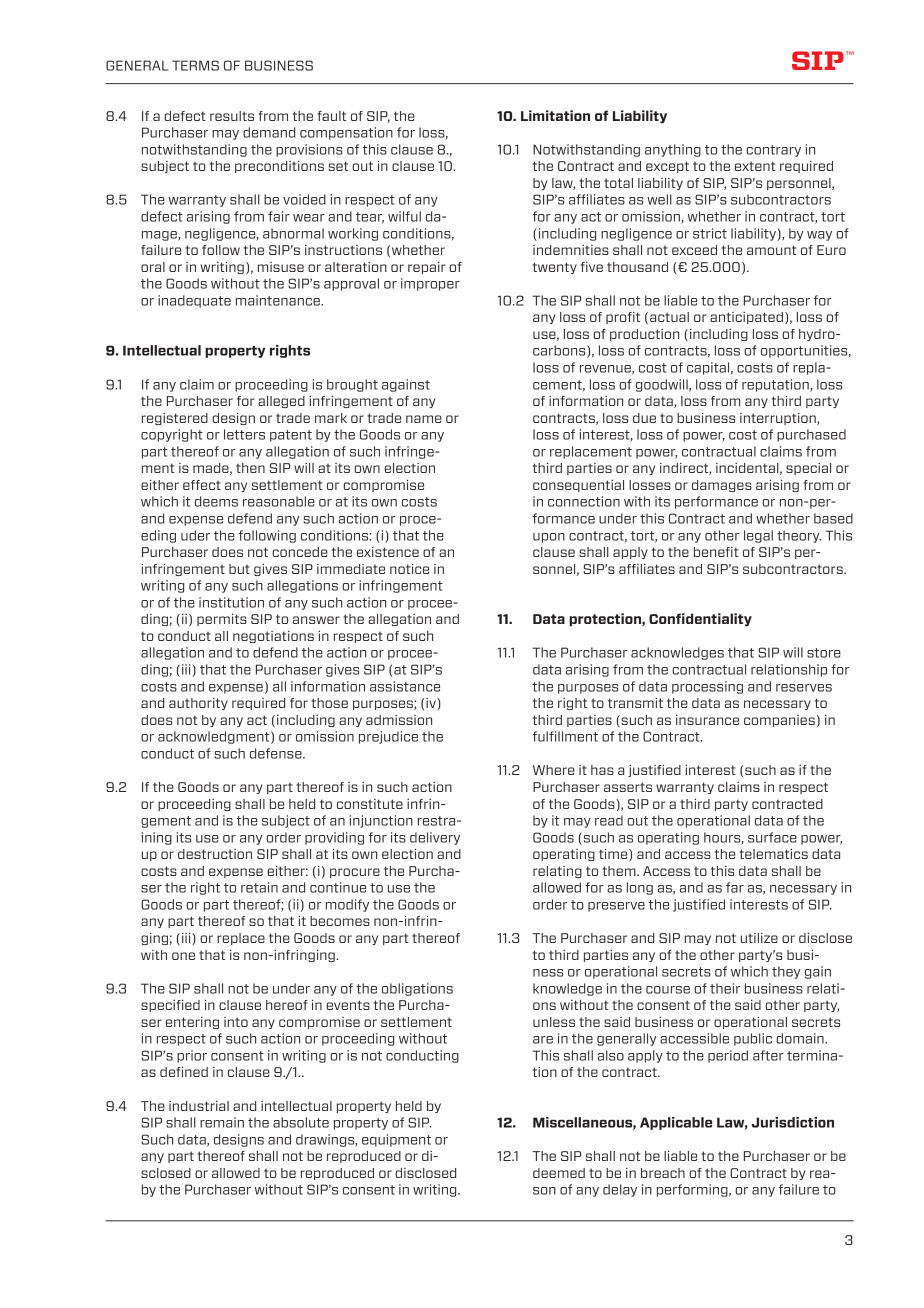 The width and height of the screenshot is (924, 1308). Describe the element at coordinates (259, 887) in the screenshot. I see `retain` at that location.
